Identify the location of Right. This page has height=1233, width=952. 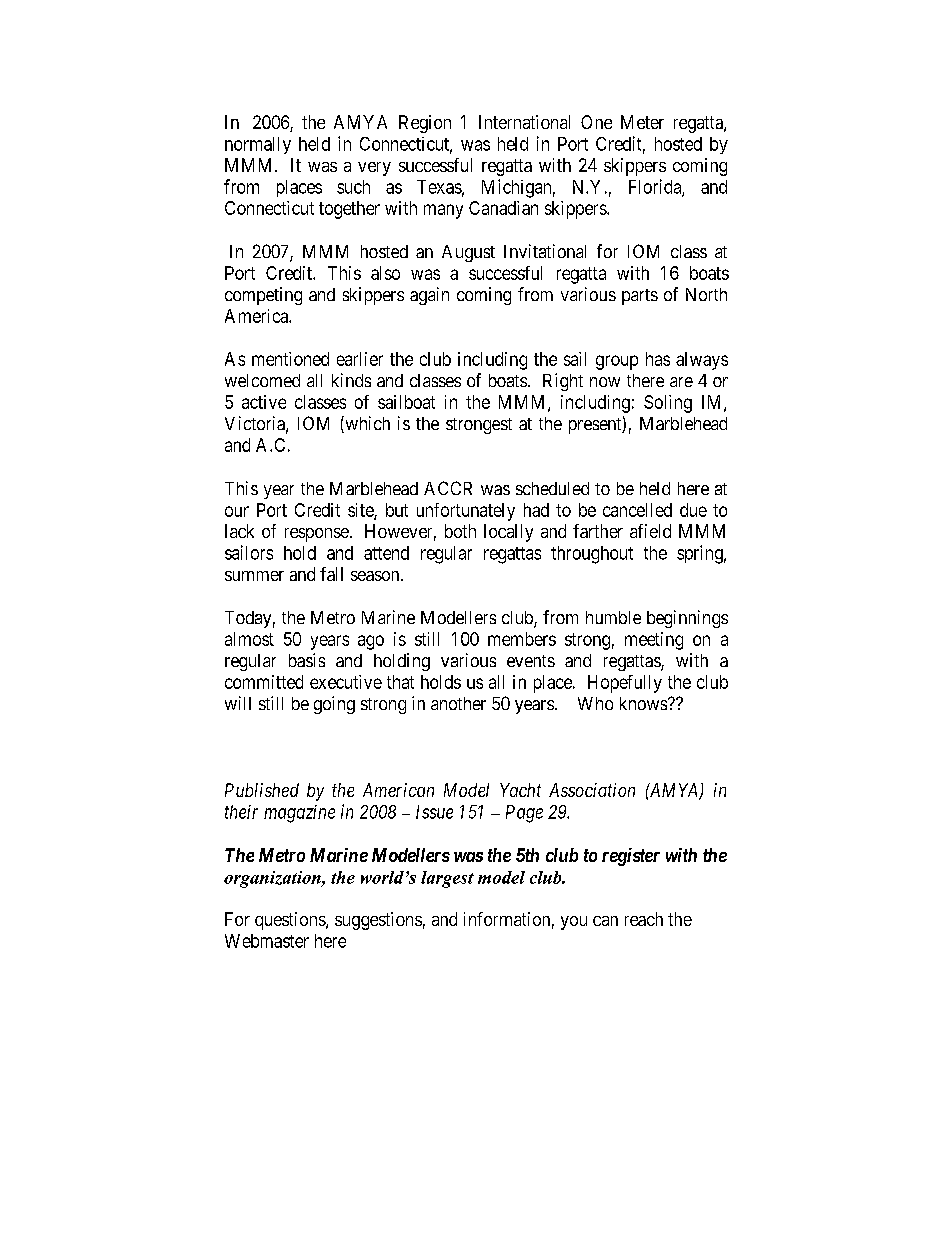
(563, 382).
